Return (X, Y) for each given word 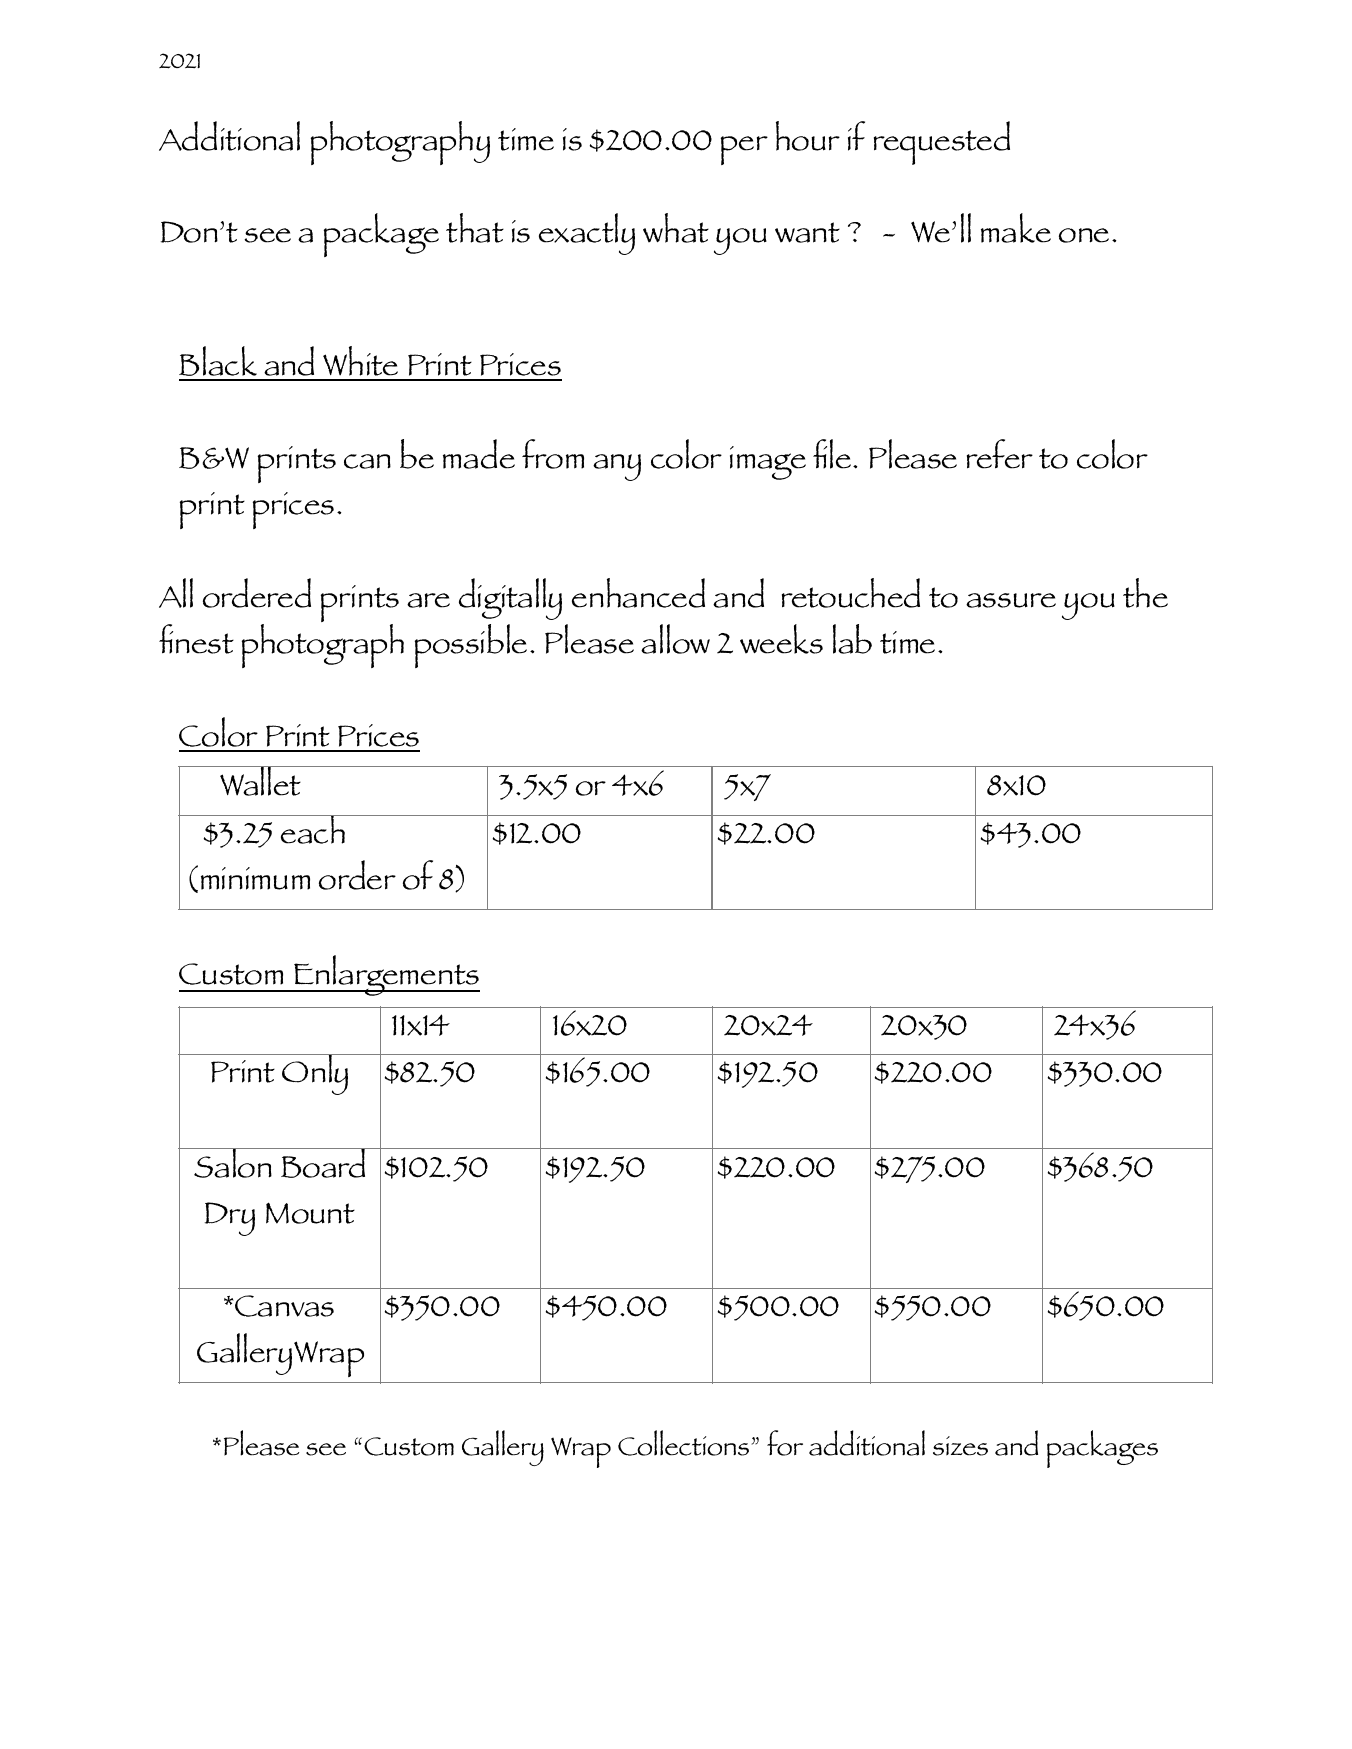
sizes (960, 1446)
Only (316, 1074)
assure (1011, 600)
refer (1000, 454)
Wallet (261, 781)
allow (675, 639)
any (617, 467)
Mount (310, 1213)
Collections (685, 1443)
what (676, 228)
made (479, 454)
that (475, 228)
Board (323, 1163)
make (1016, 228)
